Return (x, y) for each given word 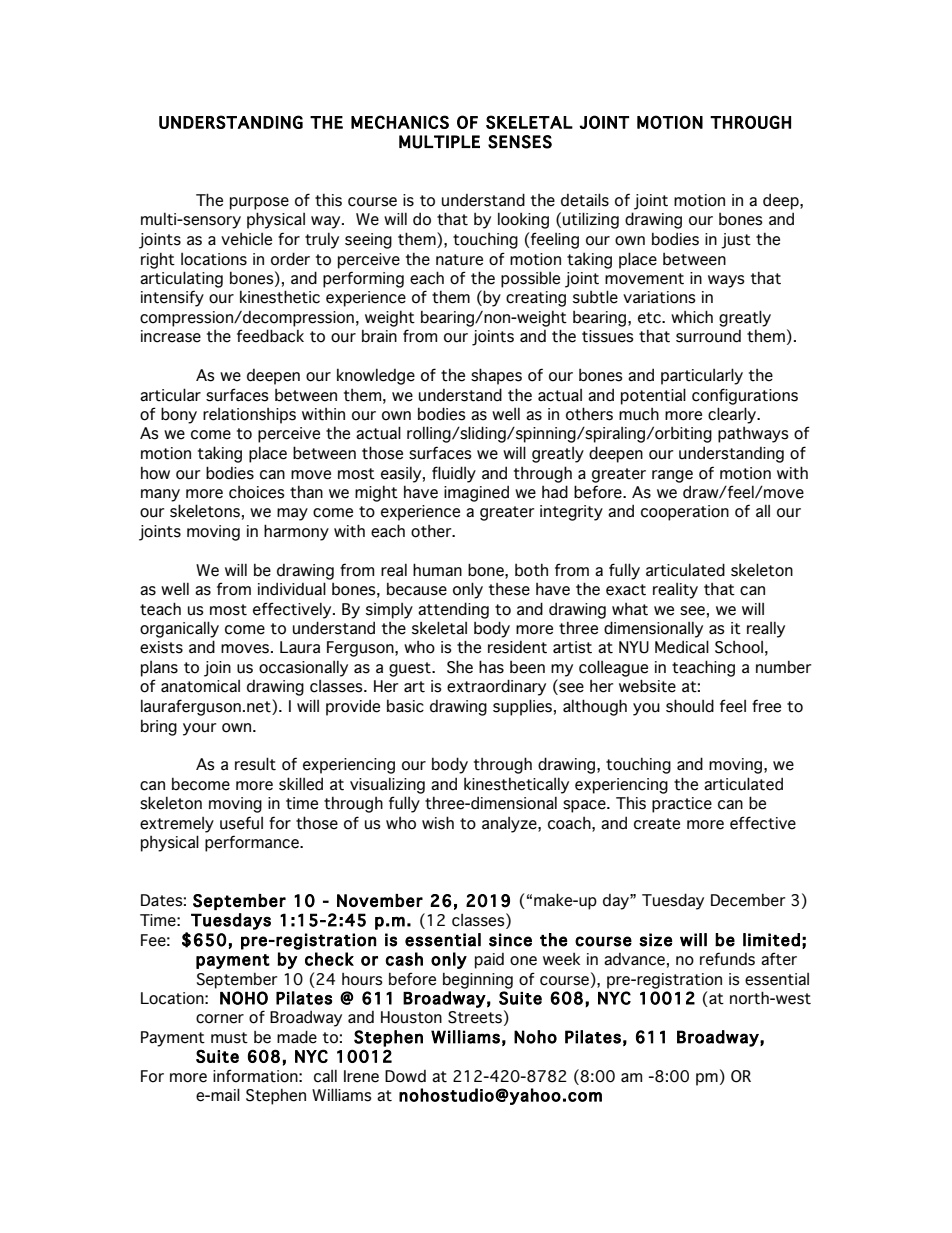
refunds (727, 959)
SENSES (520, 142)
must (229, 1038)
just (736, 241)
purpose (259, 203)
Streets (475, 1017)
